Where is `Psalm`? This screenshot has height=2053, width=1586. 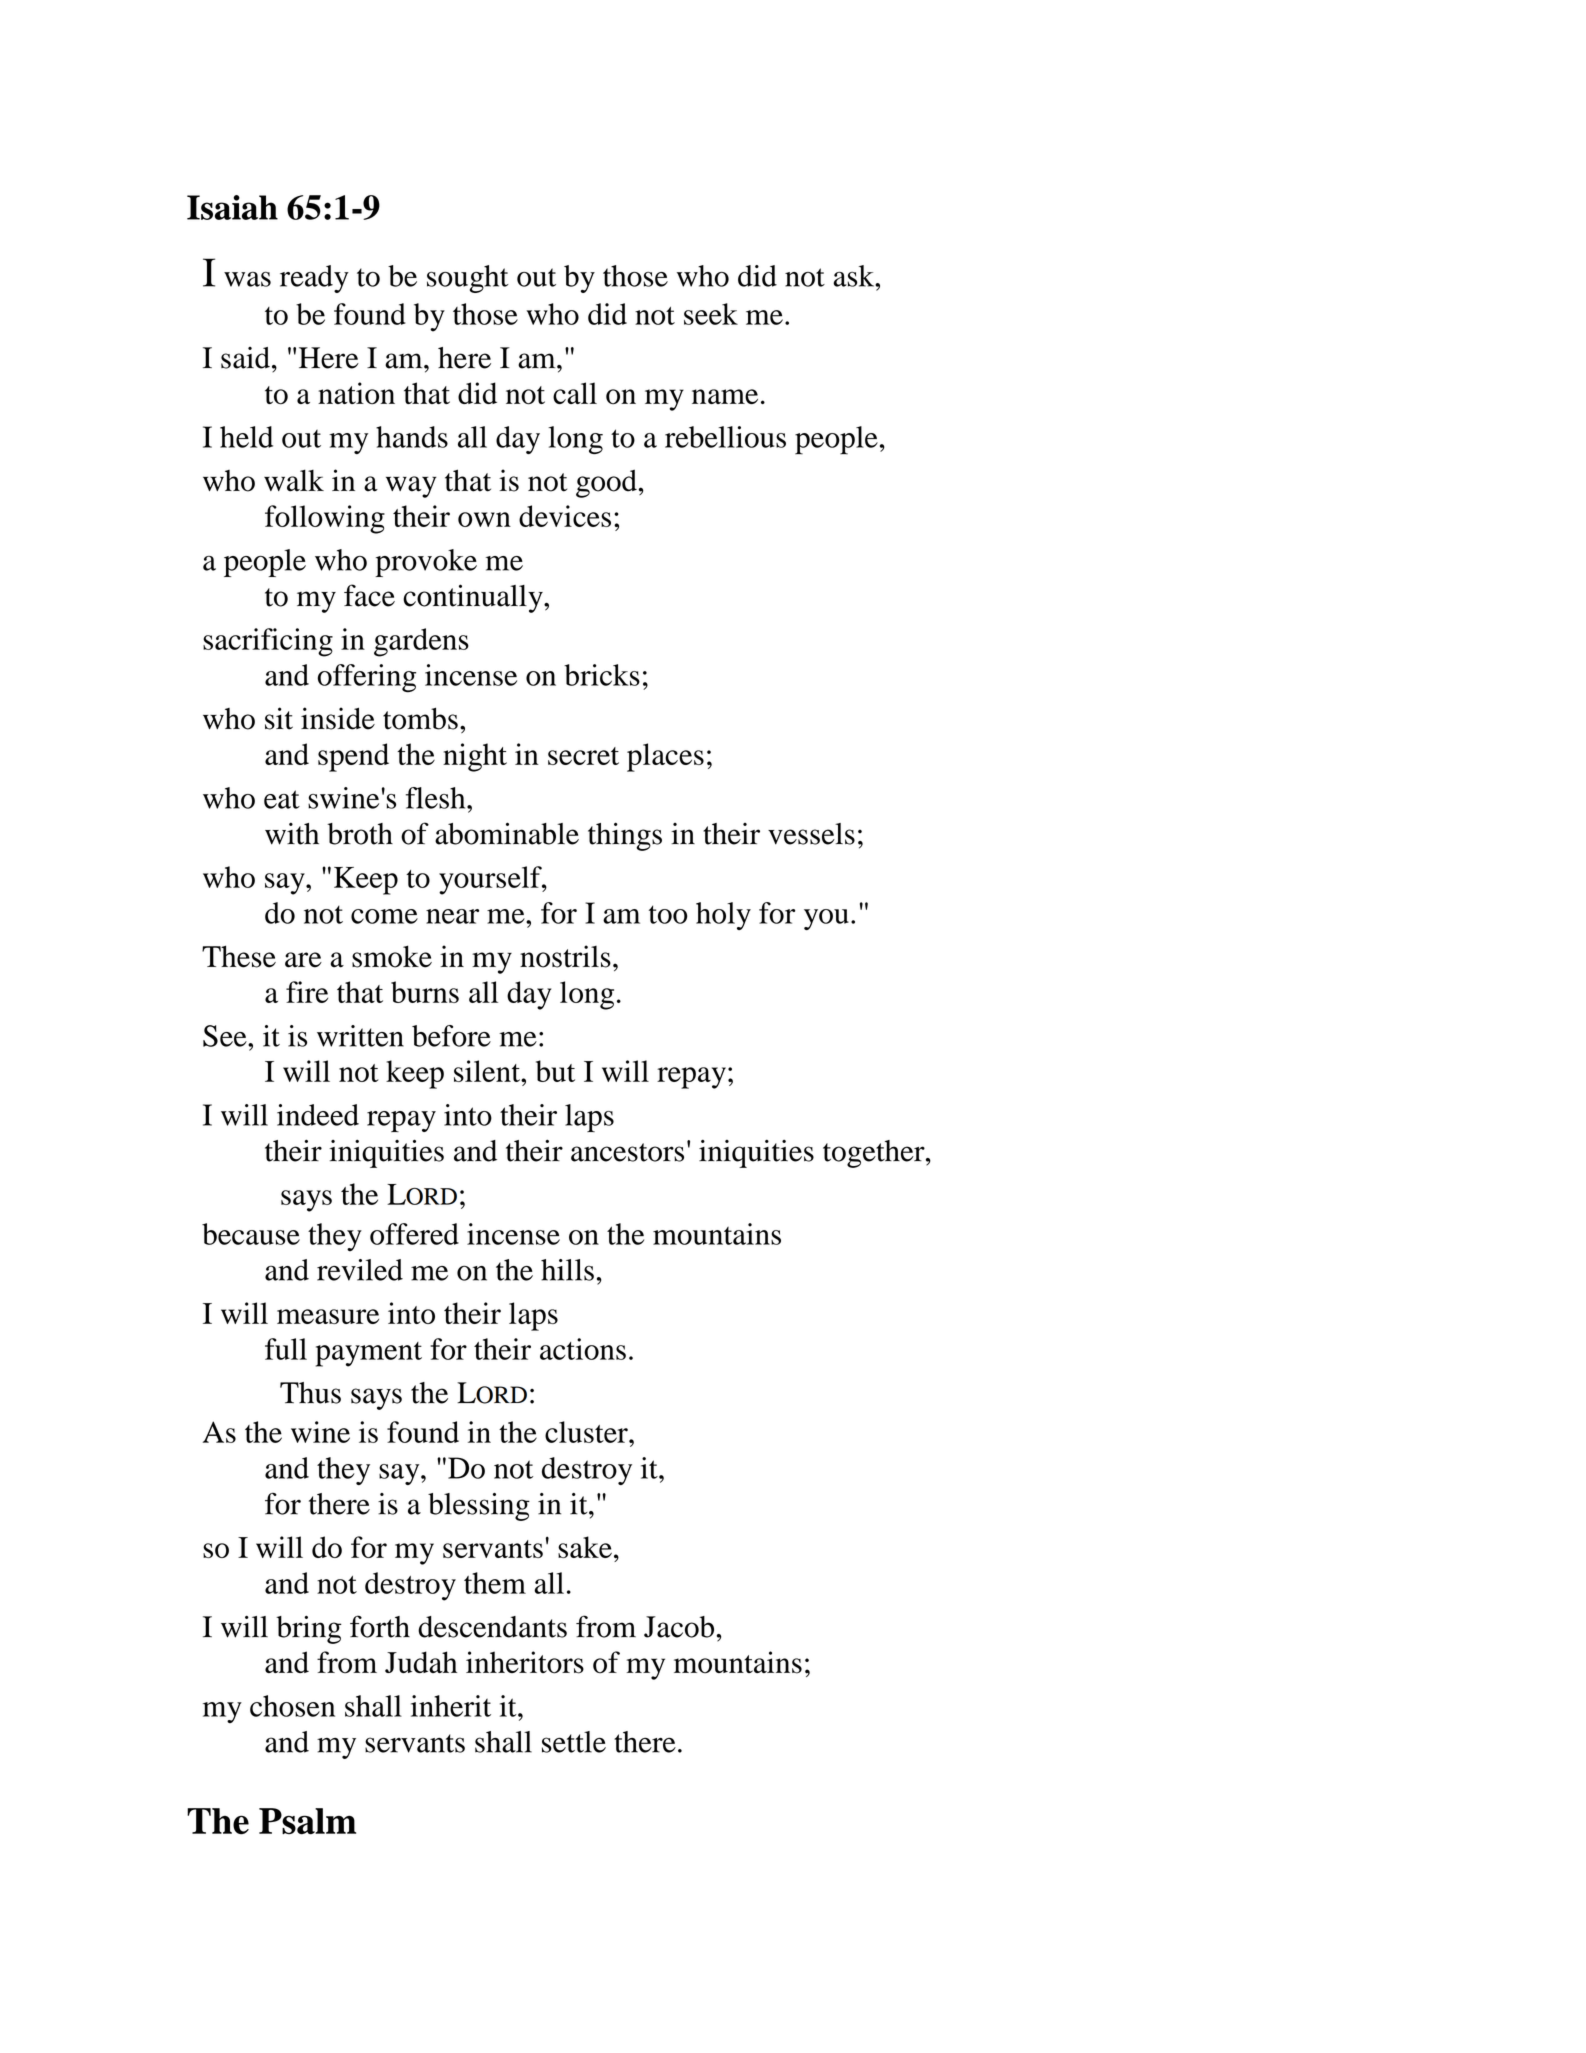 Psalm is located at coordinates (307, 1821).
